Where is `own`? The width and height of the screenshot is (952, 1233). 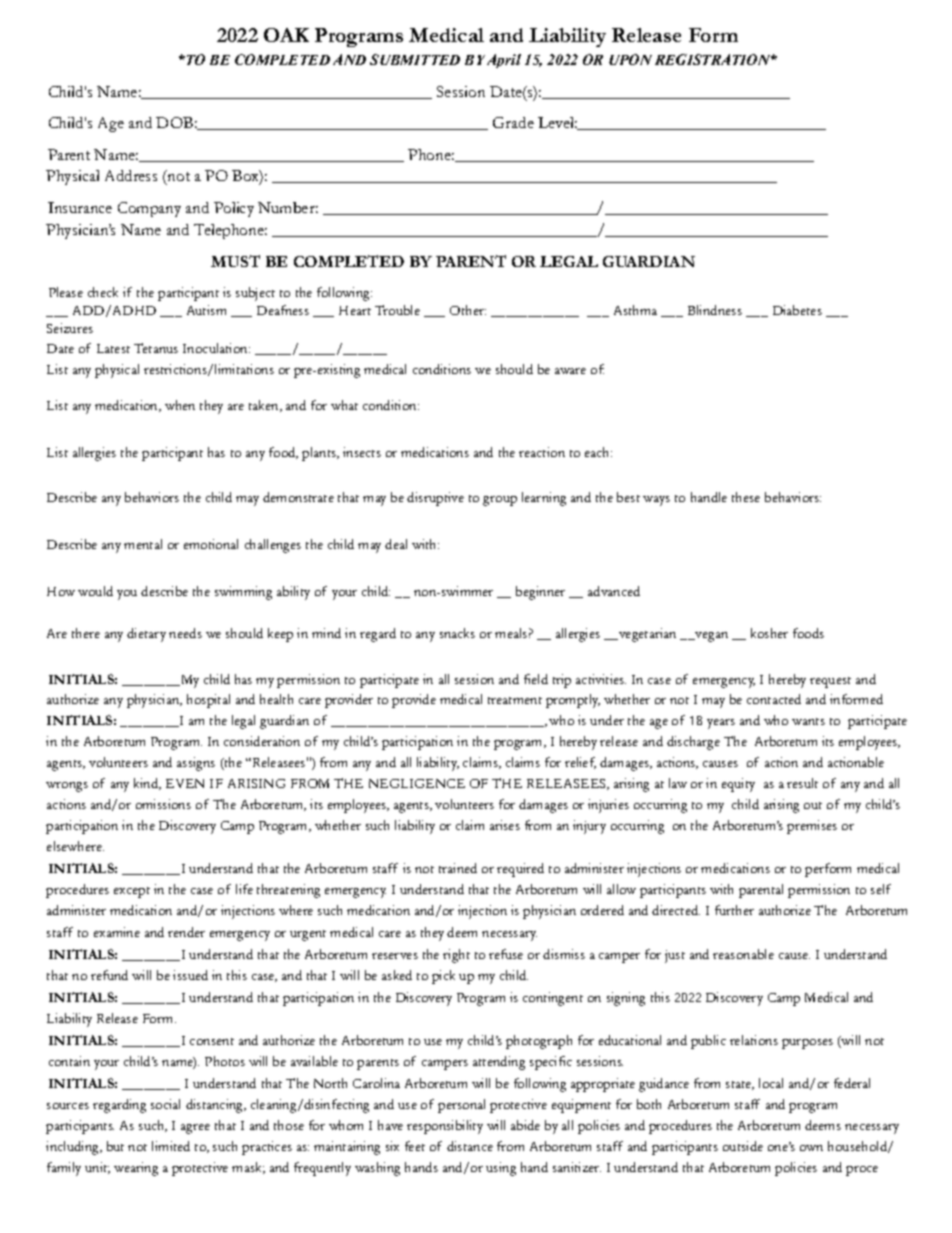
own is located at coordinates (811, 1148).
